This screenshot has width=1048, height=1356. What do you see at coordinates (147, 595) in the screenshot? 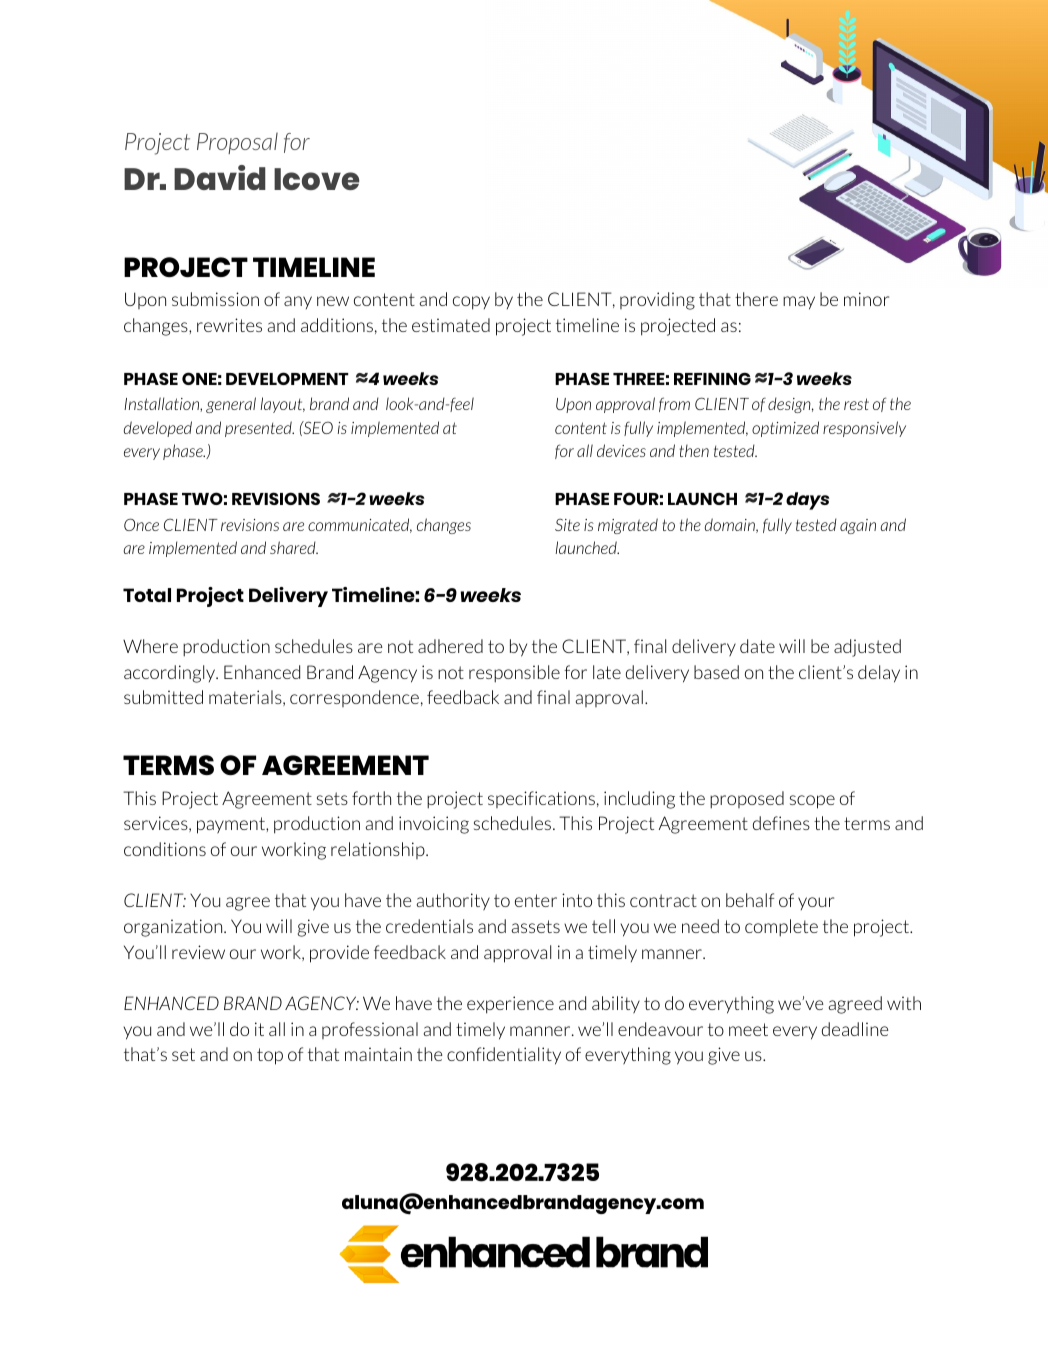
I see `Total` at bounding box center [147, 595].
